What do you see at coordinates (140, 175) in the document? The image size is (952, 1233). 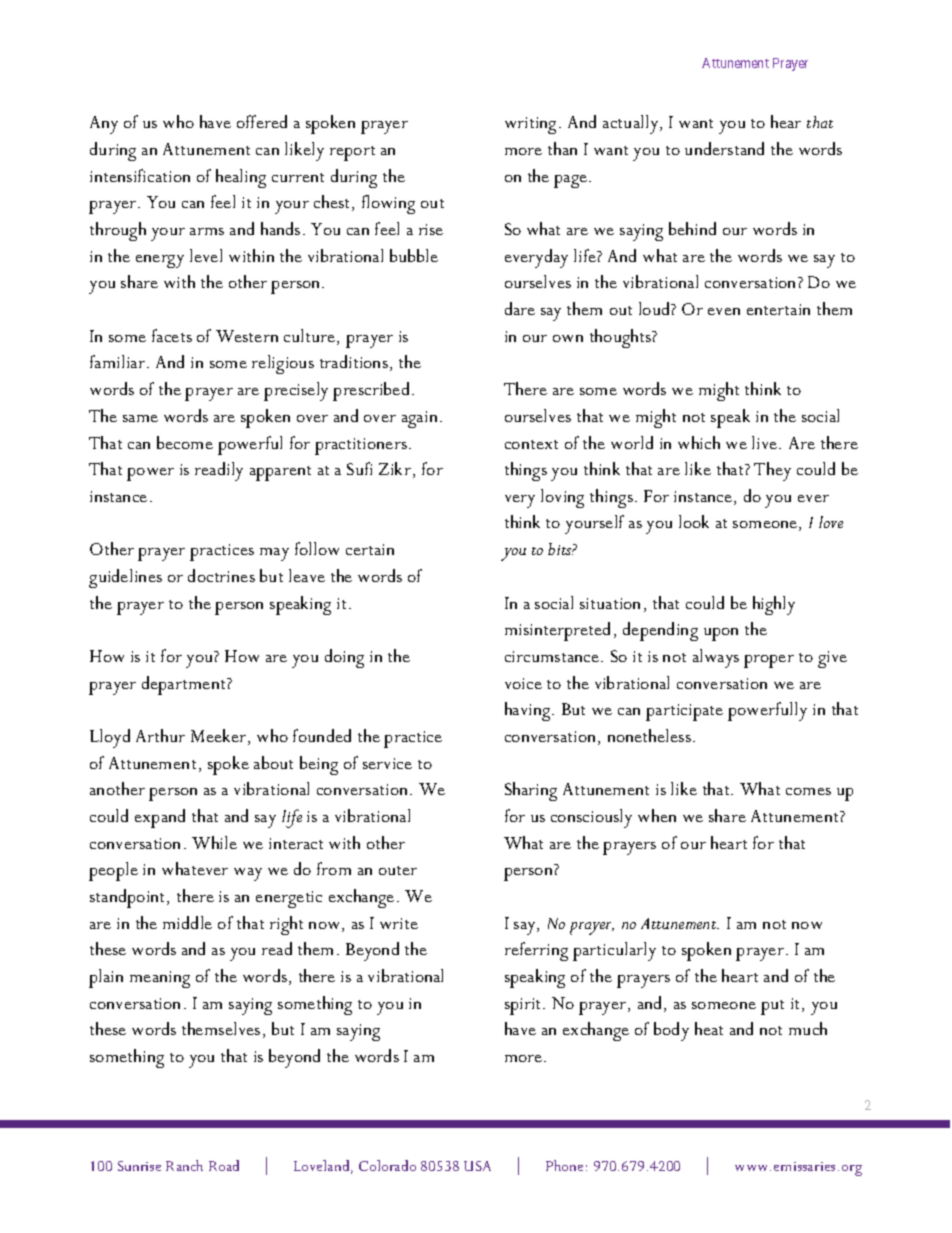 I see `intensification` at bounding box center [140, 175].
